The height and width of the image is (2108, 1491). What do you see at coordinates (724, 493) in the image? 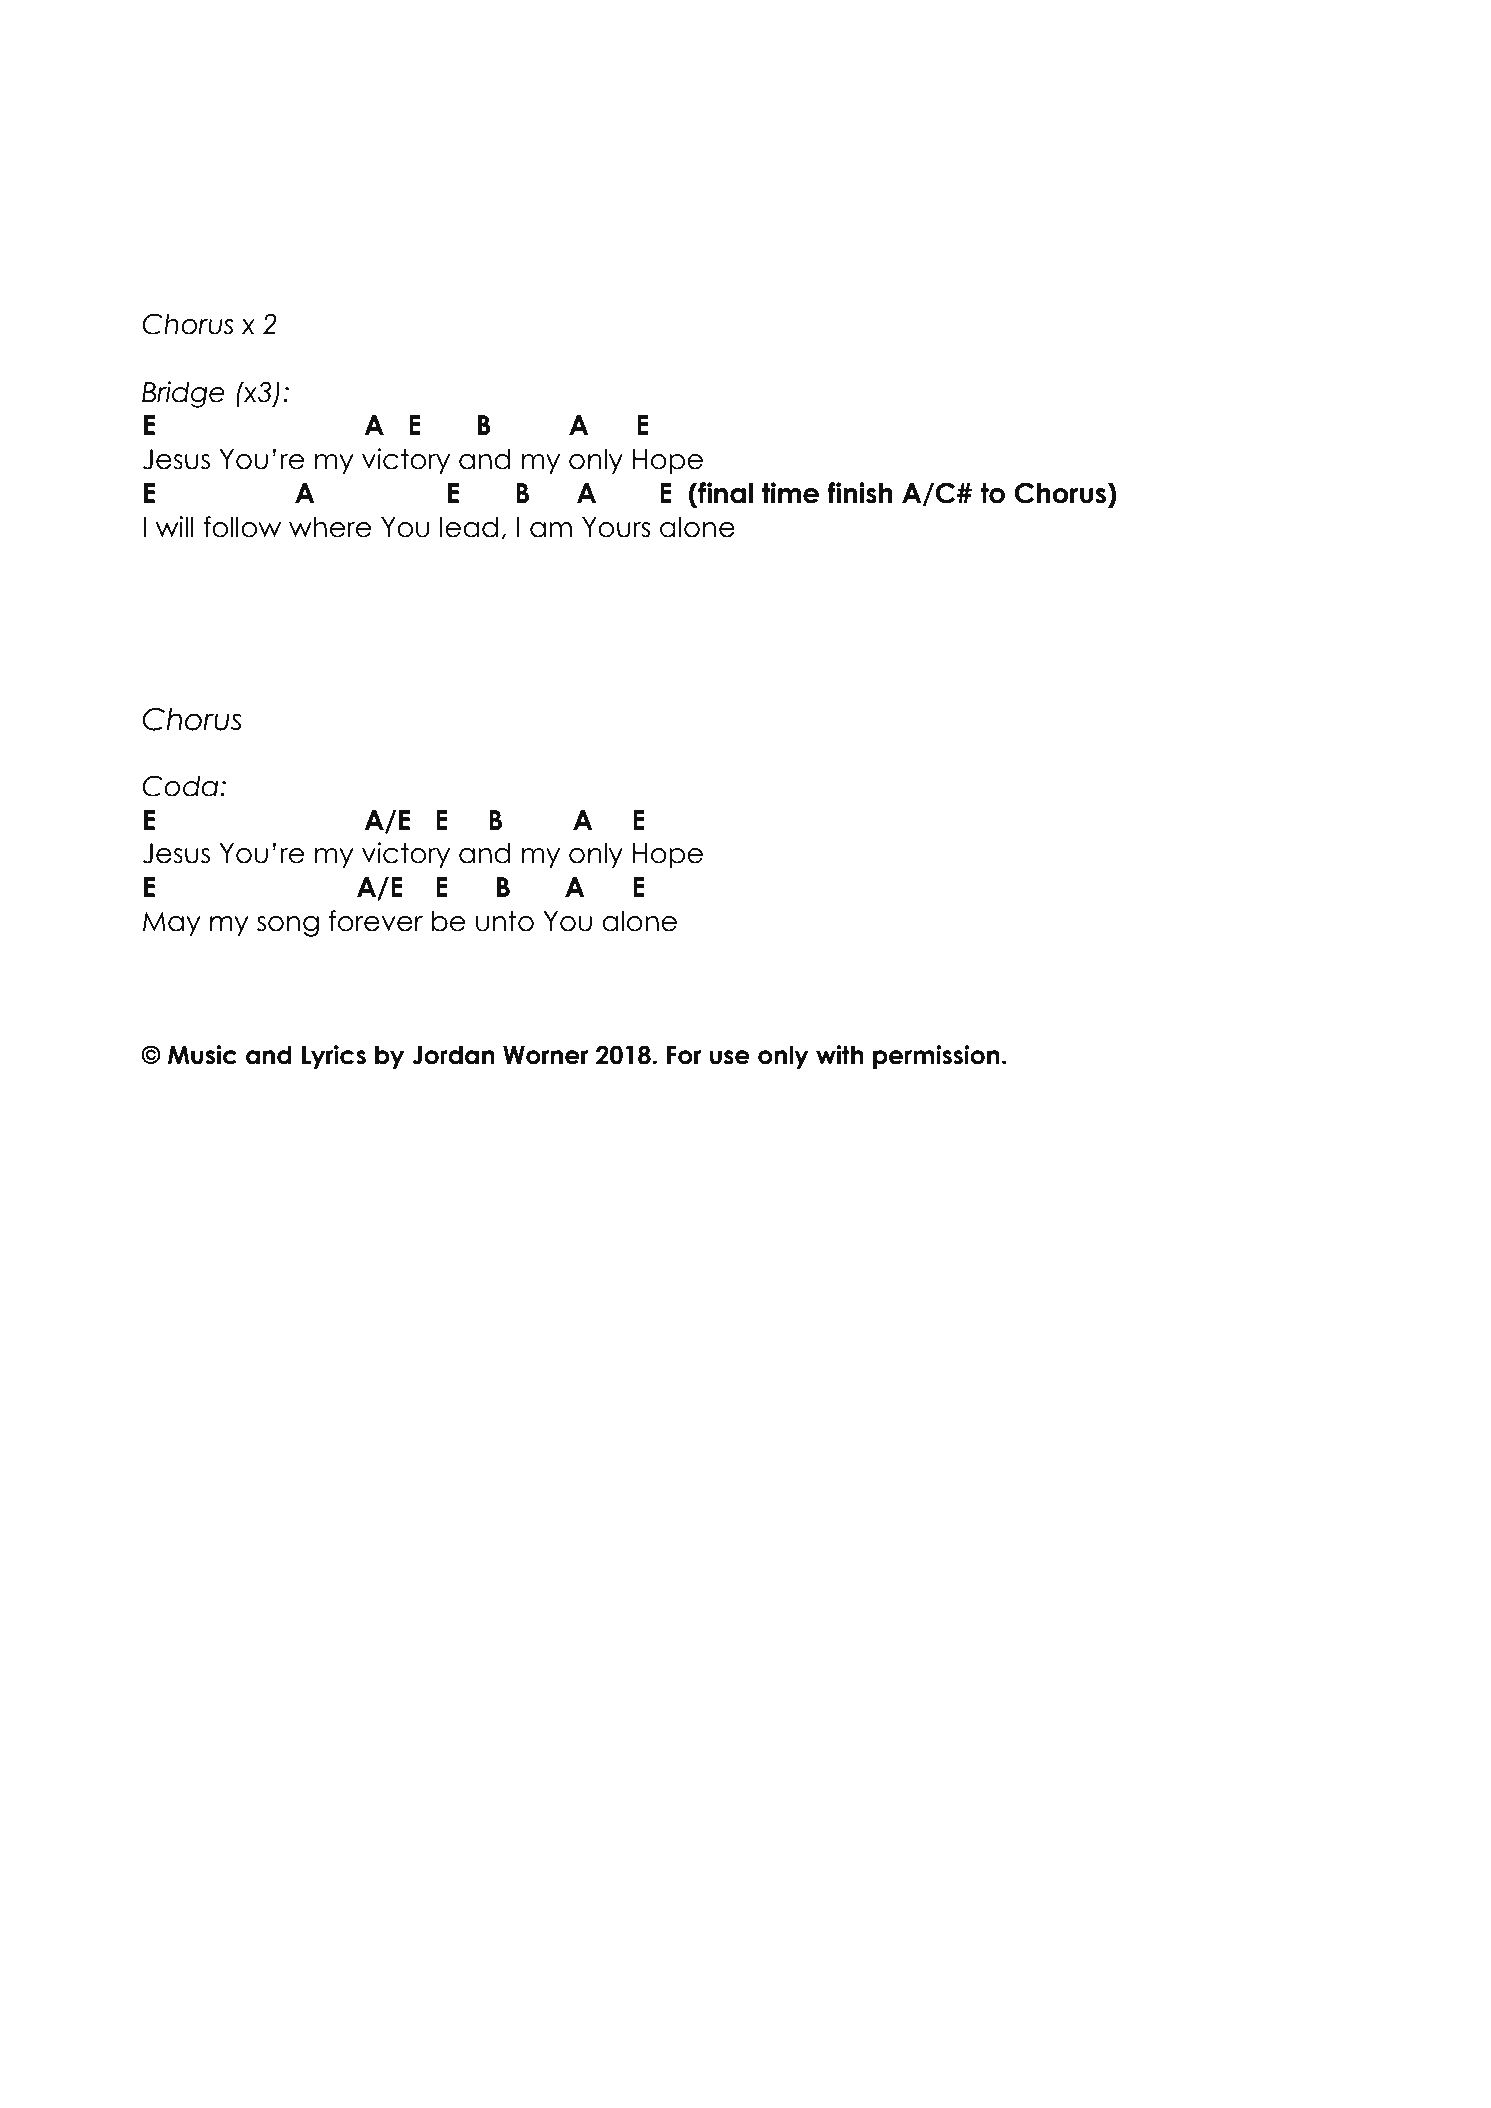
I see `final` at bounding box center [724, 493].
